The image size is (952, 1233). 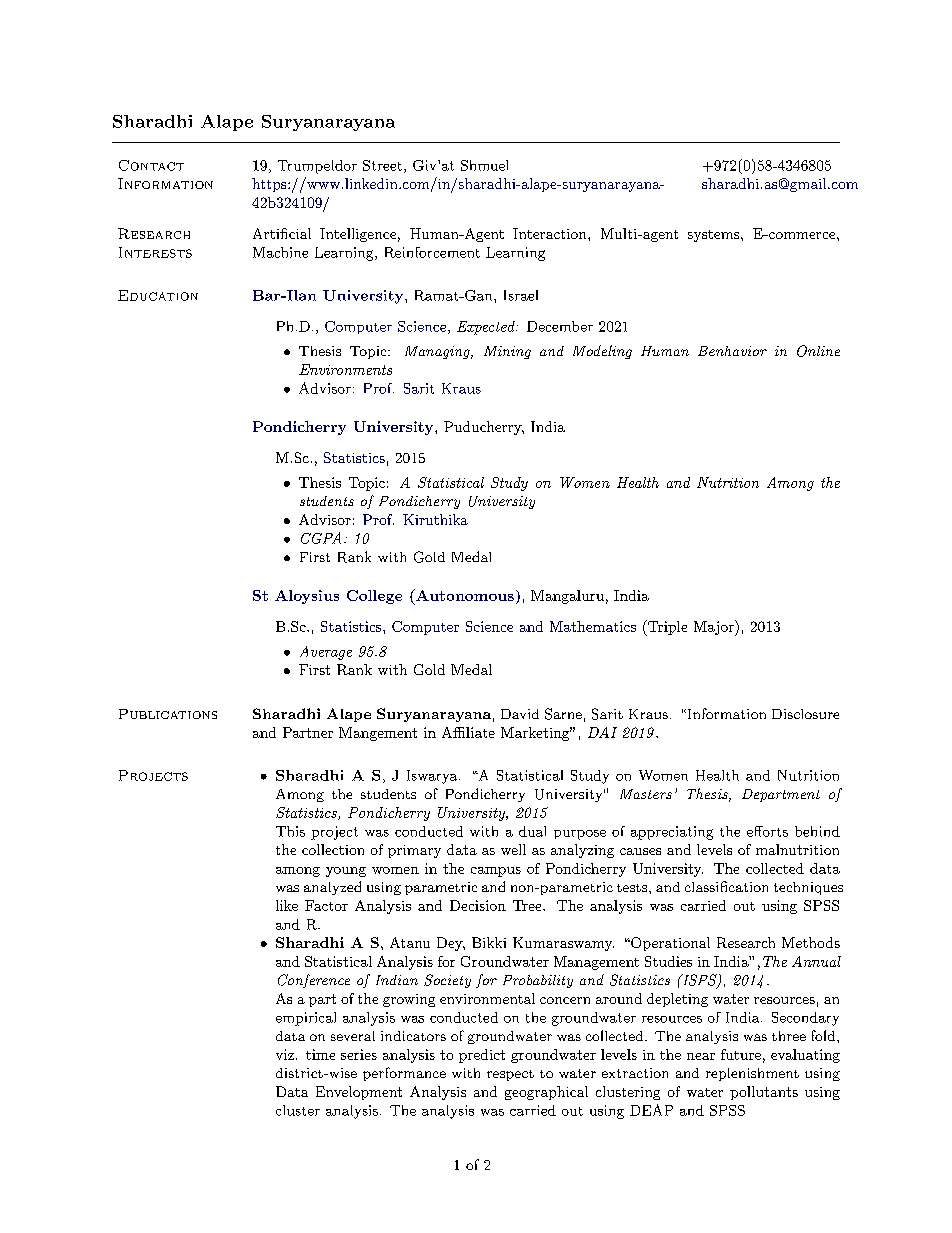 I want to click on efforts, so click(x=767, y=831).
